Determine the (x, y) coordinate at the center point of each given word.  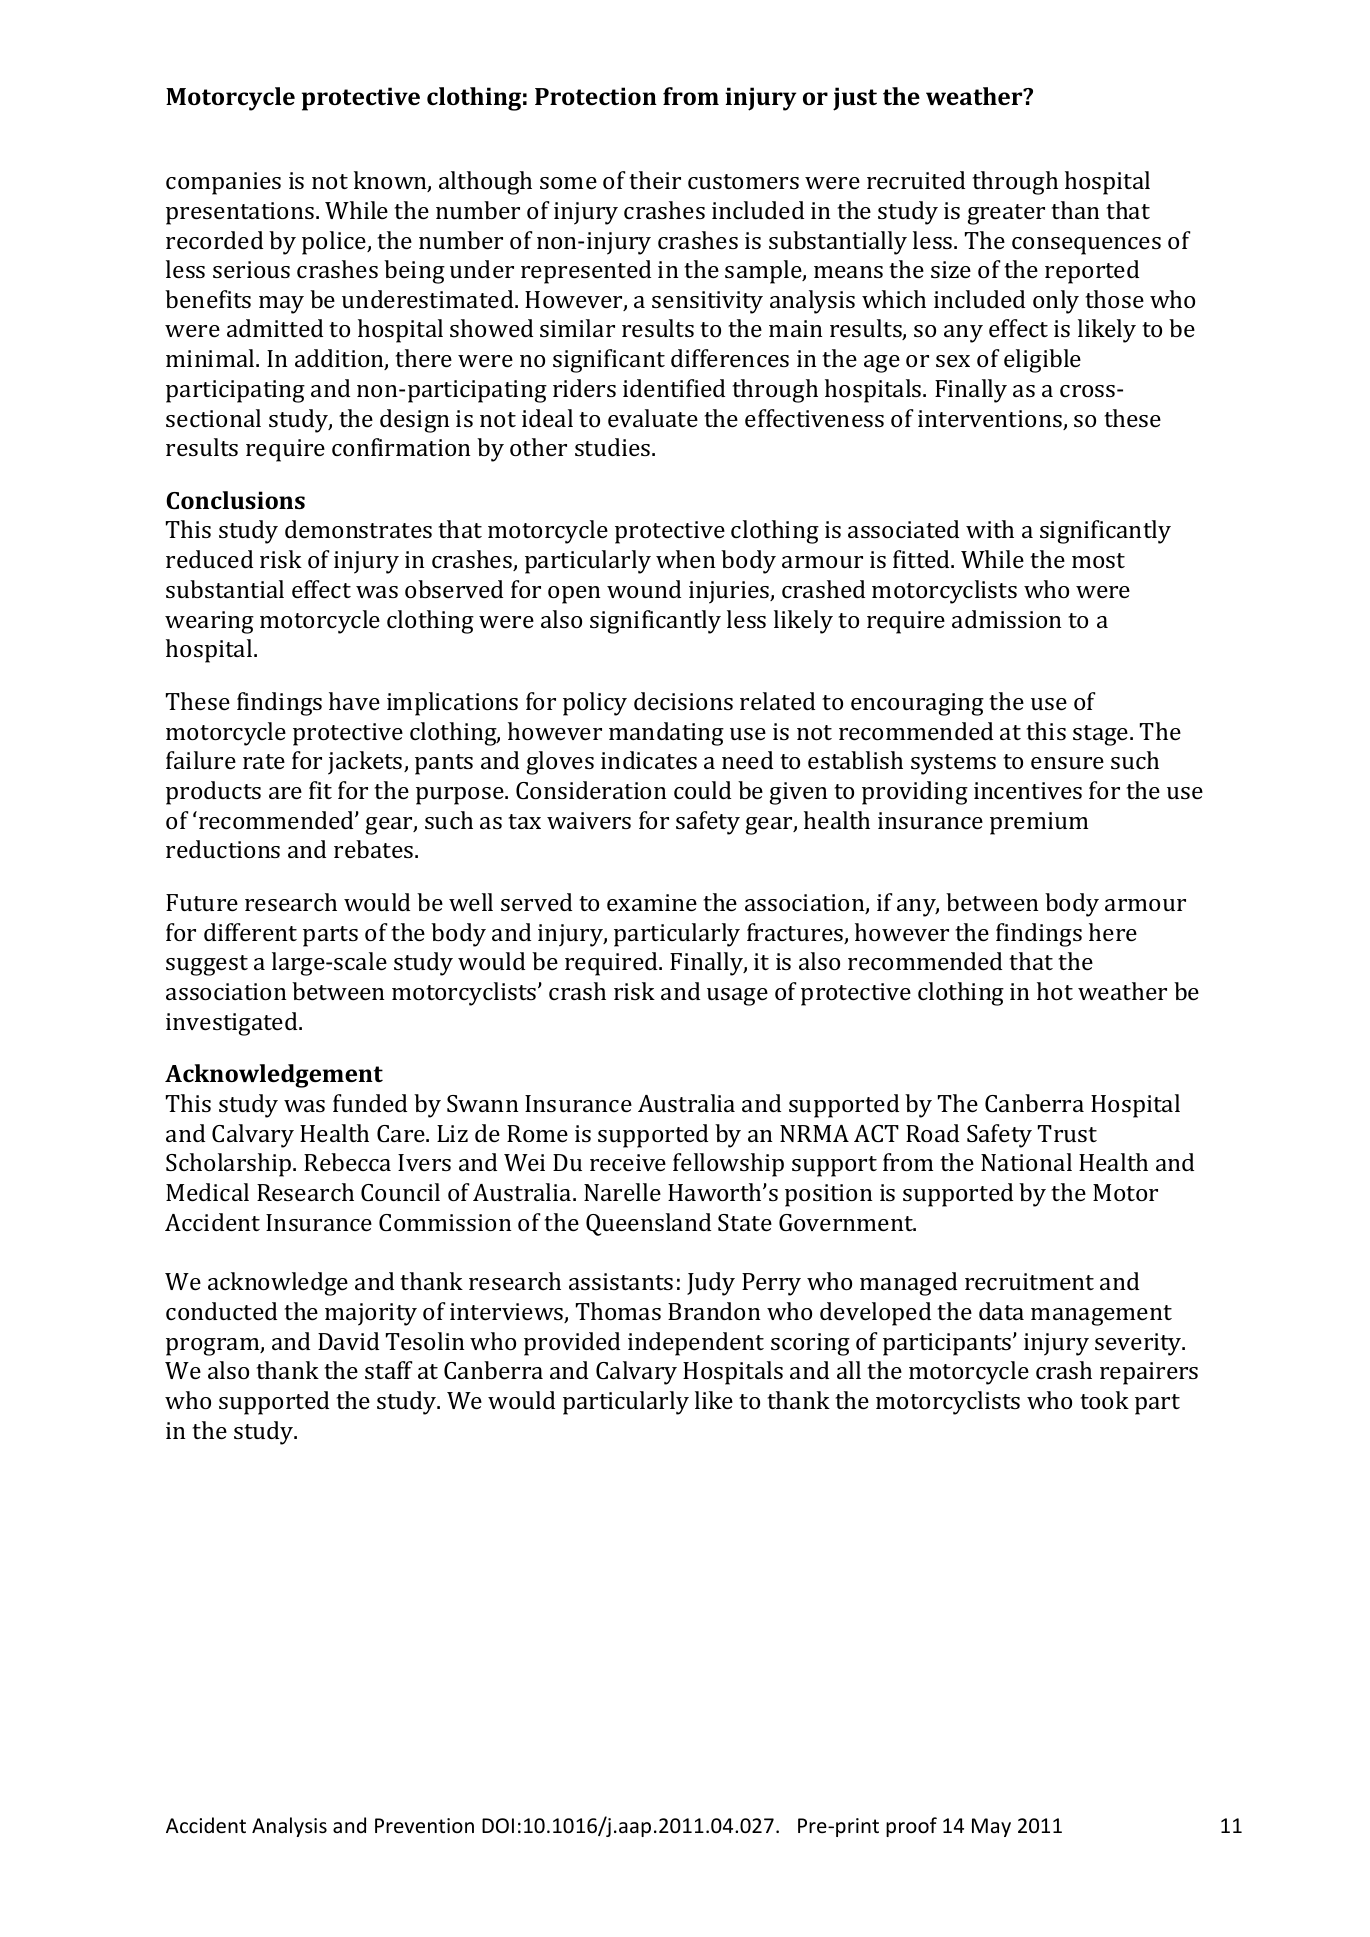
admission (1007, 619)
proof (911, 1827)
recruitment (1029, 1281)
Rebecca (347, 1162)
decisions (683, 701)
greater (1006, 214)
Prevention (424, 1826)
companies (223, 183)
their (655, 180)
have (354, 701)
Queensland (648, 1224)
